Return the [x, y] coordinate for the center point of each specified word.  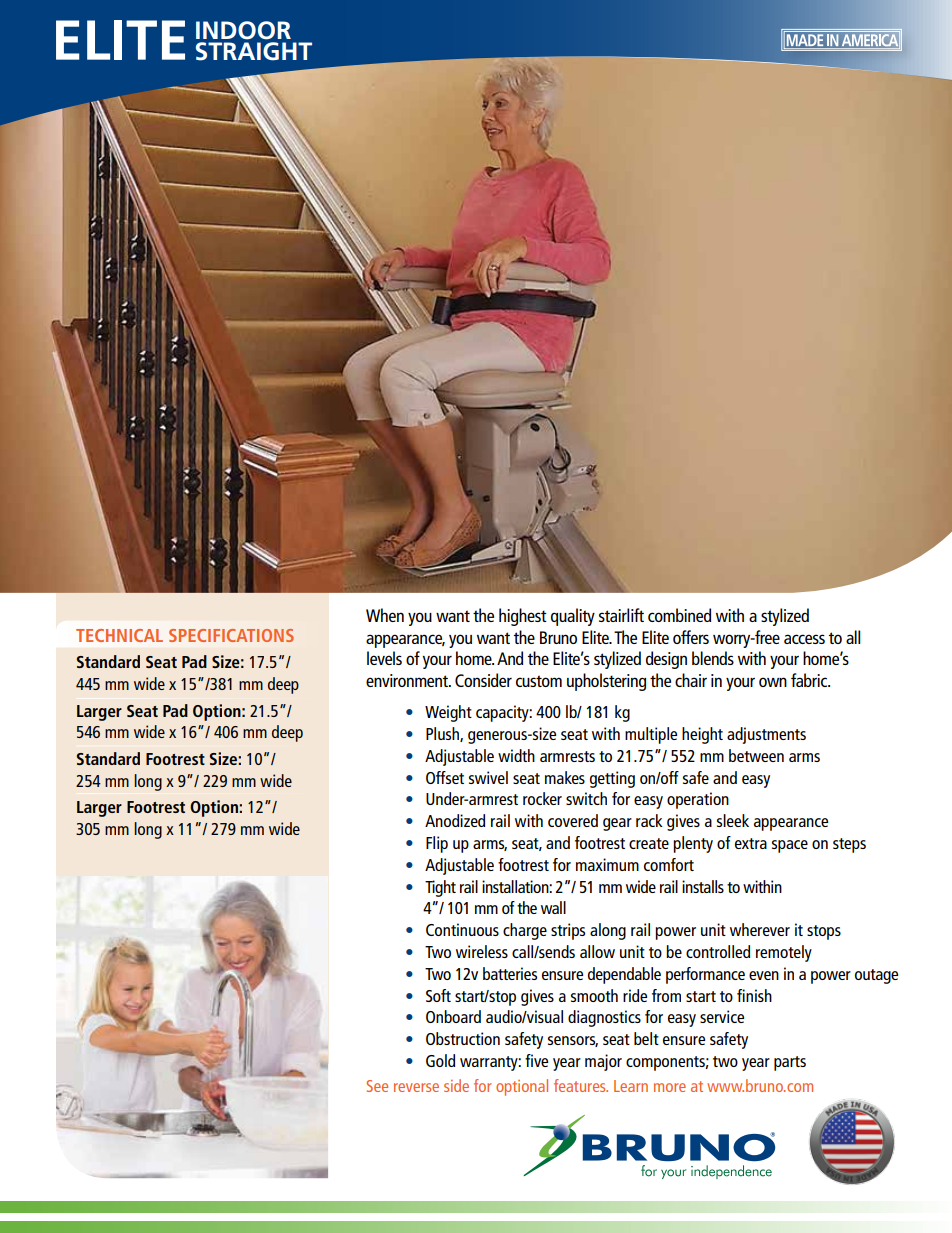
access [804, 639]
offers [691, 637]
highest [523, 617]
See [377, 1086]
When [385, 615]
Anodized [455, 820]
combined [679, 615]
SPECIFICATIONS [231, 635]
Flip [437, 844]
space [790, 846]
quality [573, 617]
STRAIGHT [254, 50]
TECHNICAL [119, 635]
